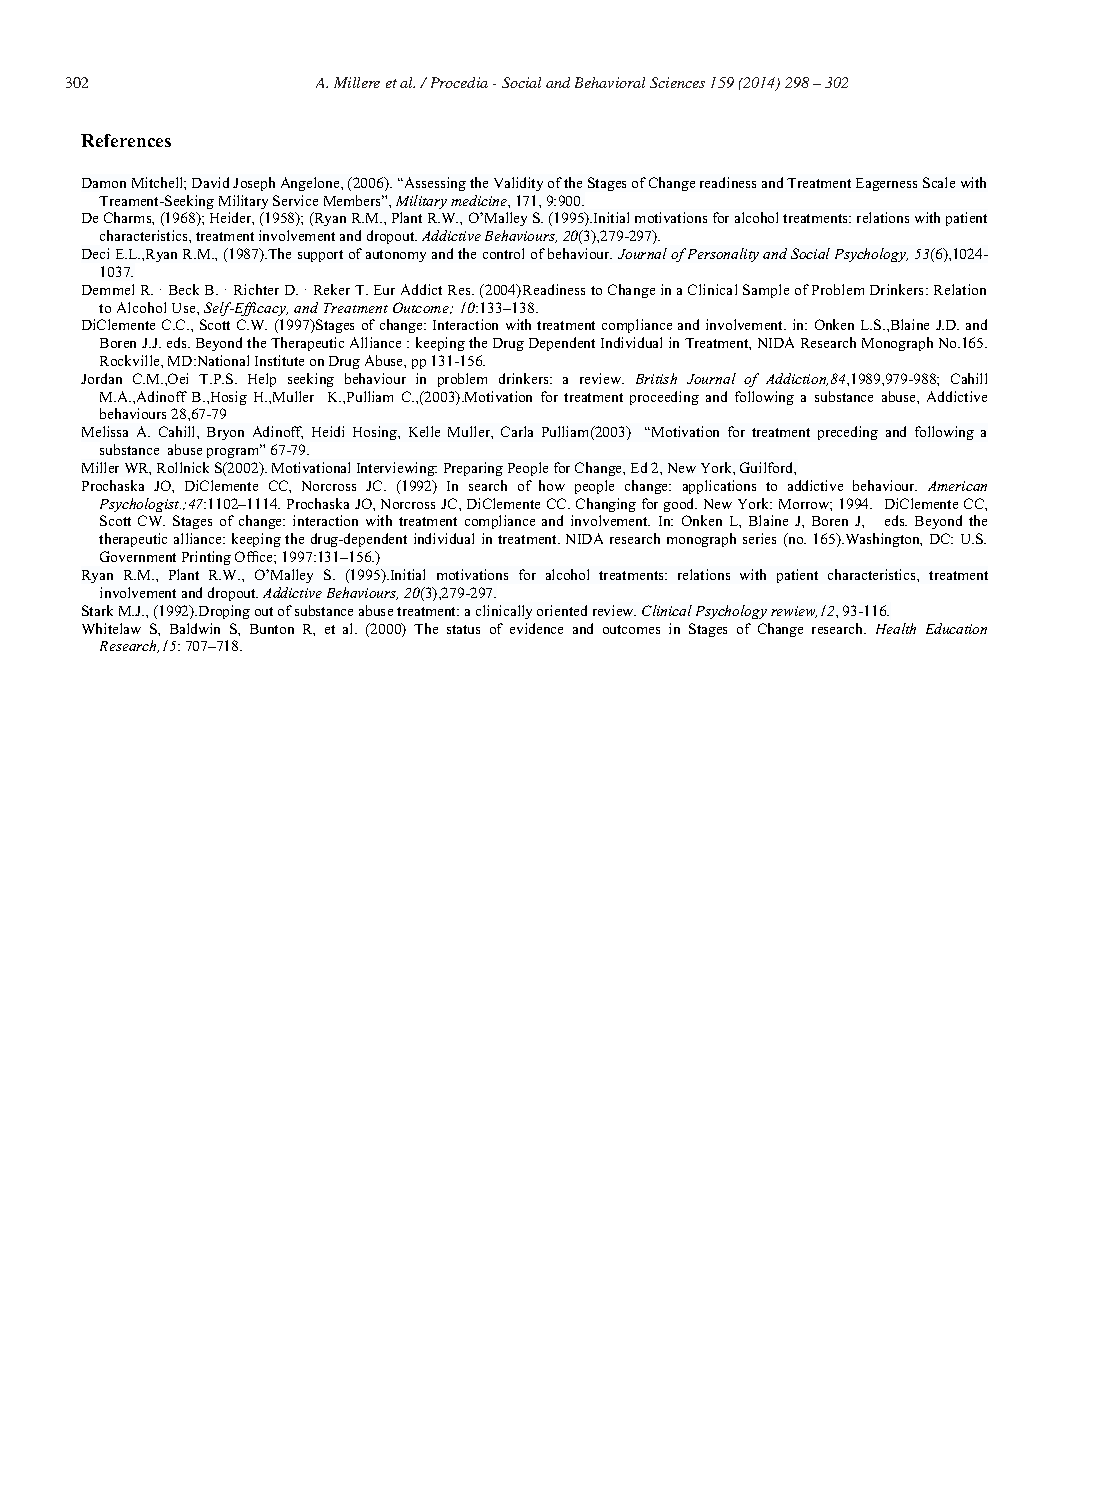 The image size is (1099, 1500). Describe the element at coordinates (195, 628) in the document. I see `Baldwin` at that location.
